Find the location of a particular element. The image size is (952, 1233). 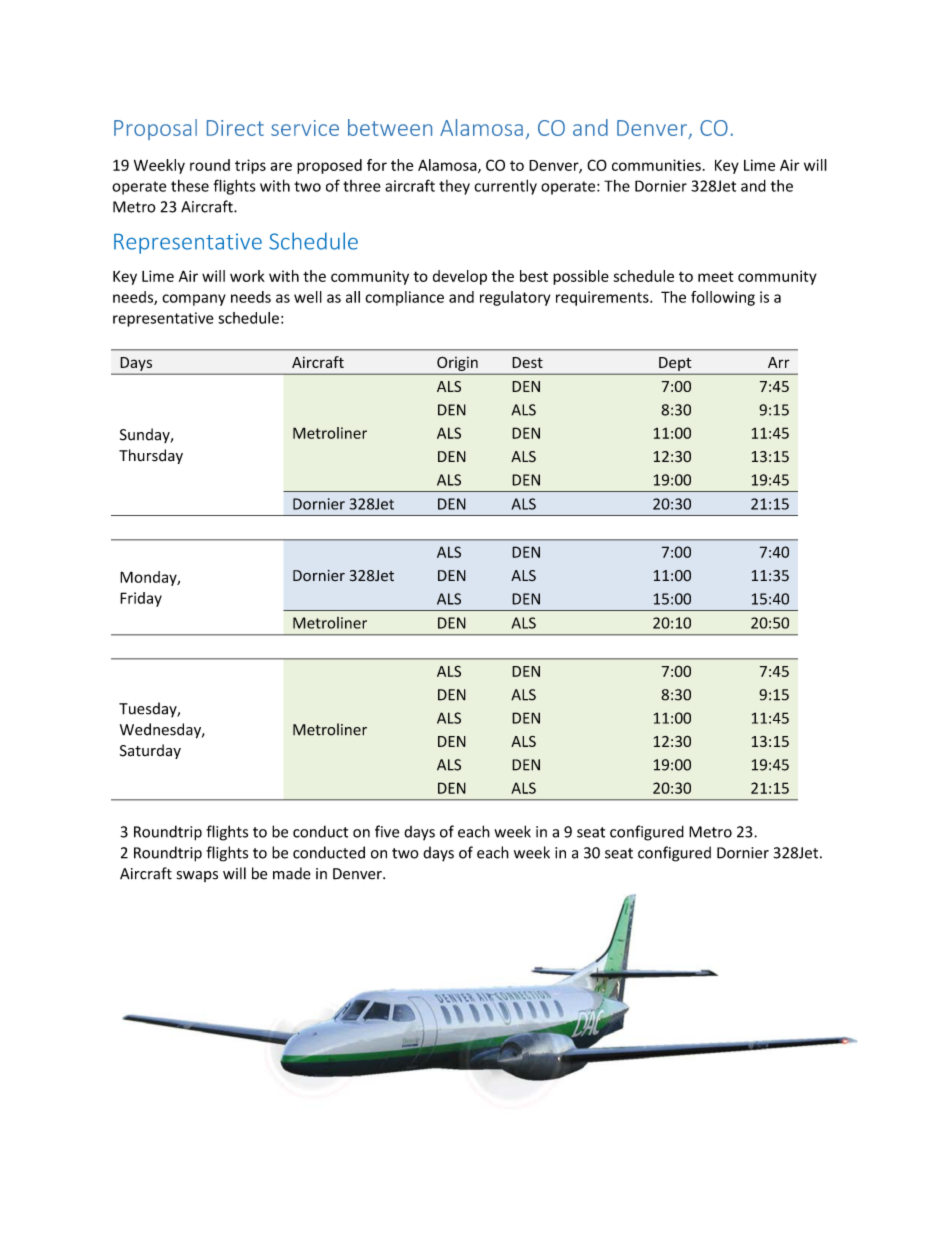

swaps is located at coordinates (197, 876).
